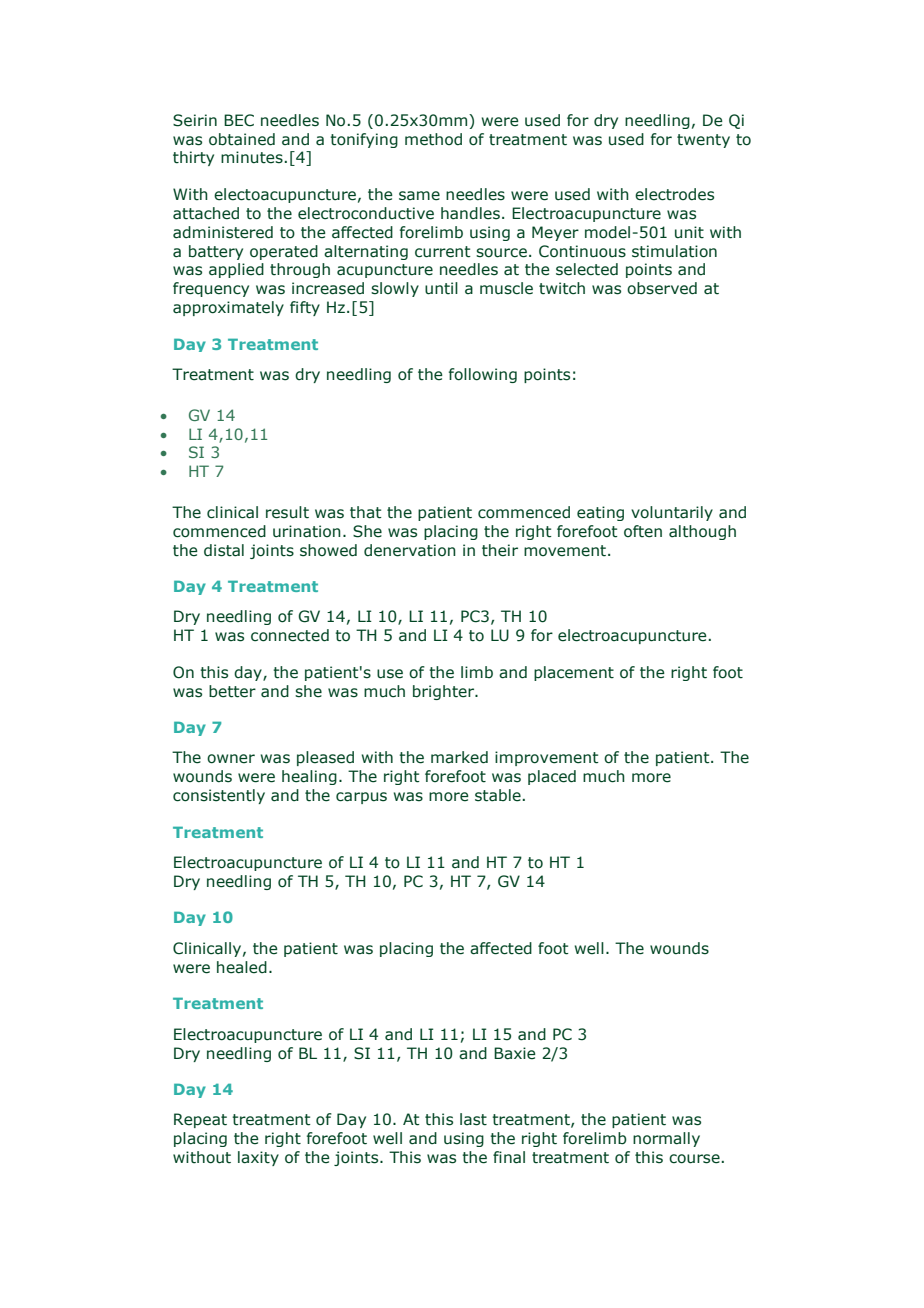 This page has width=924, height=1308. What do you see at coordinates (473, 1119) in the page?
I see `last` at bounding box center [473, 1119].
